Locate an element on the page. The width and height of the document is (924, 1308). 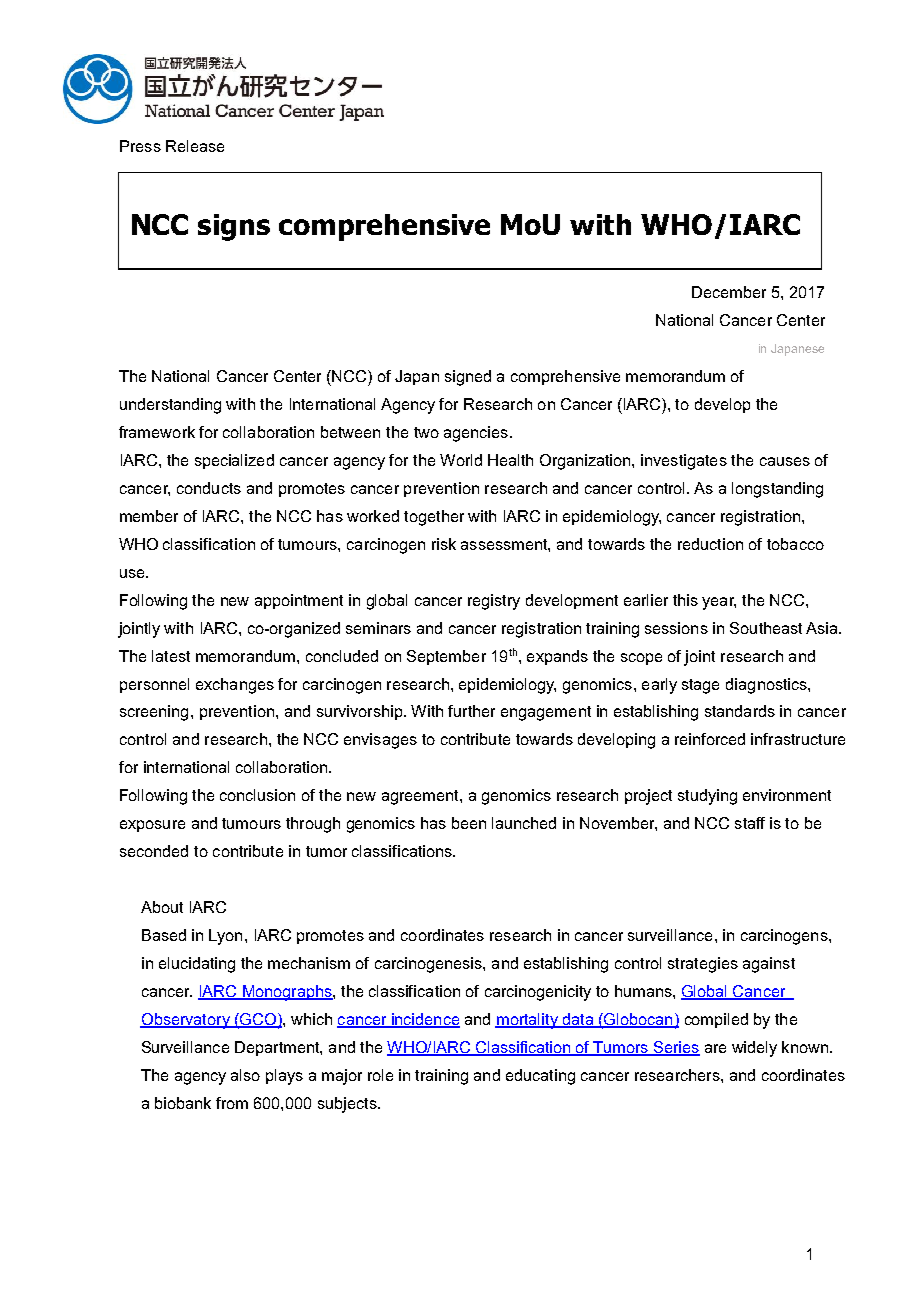
December is located at coordinates (729, 292).
